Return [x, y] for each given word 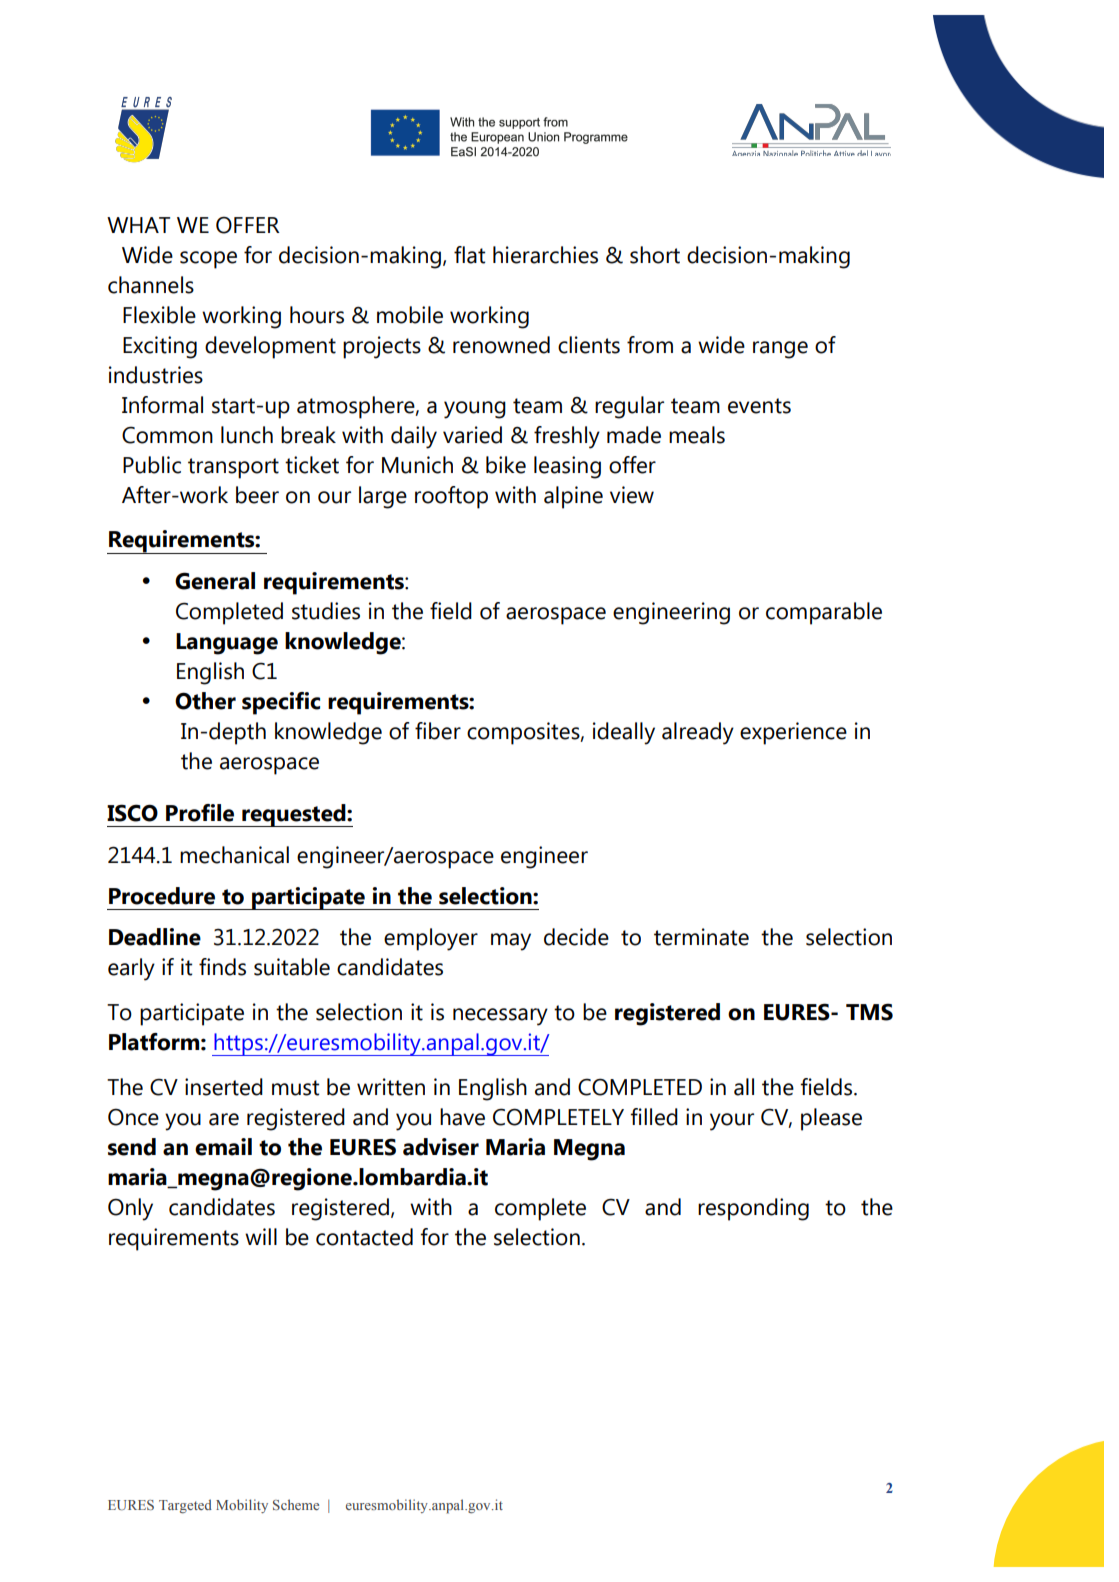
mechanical [234, 855]
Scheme [296, 1504]
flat [469, 255]
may [511, 942]
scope [208, 260]
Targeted [185, 1506]
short [655, 255]
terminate [701, 937]
